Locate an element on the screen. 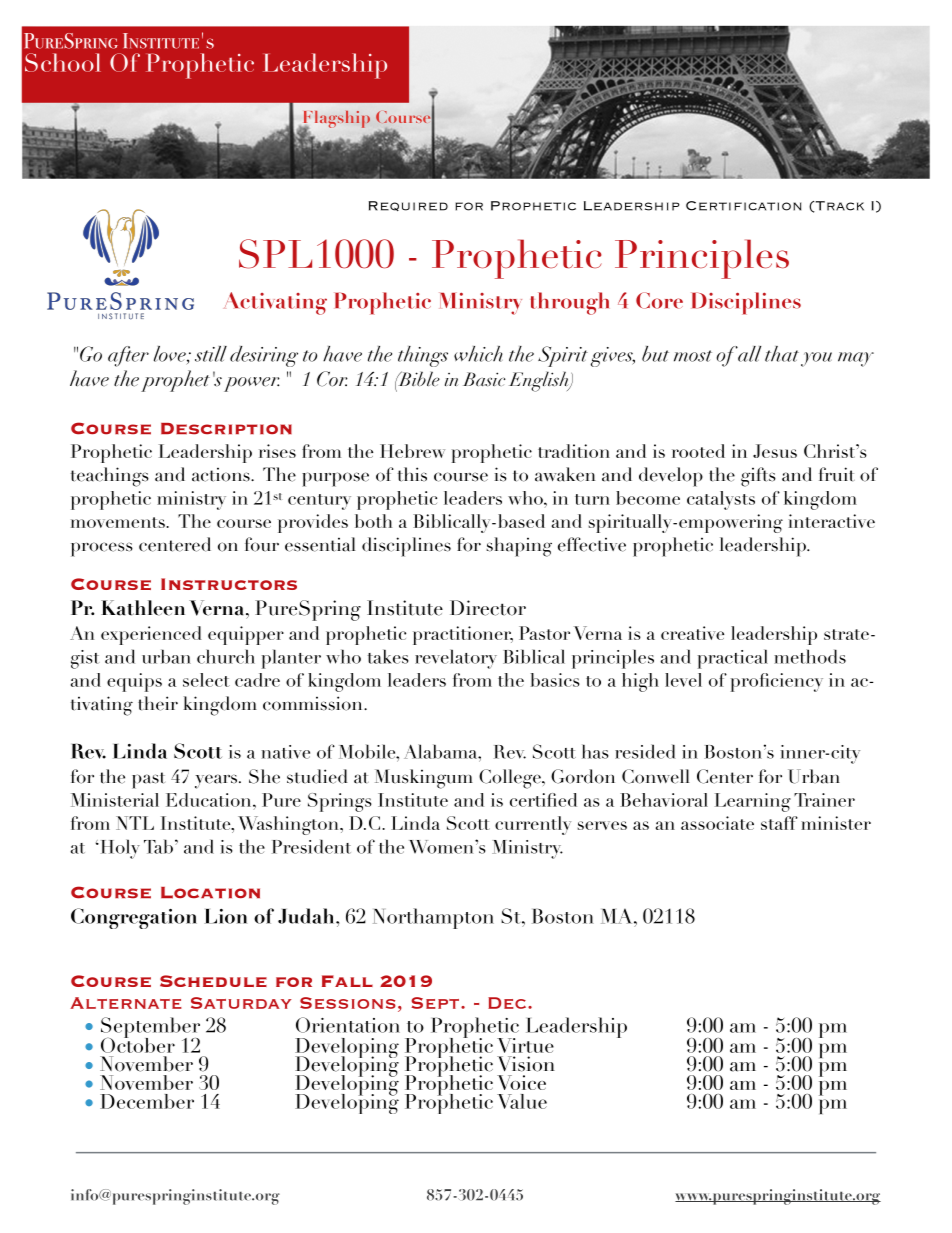 This screenshot has height=1233, width=952. Voice is located at coordinates (521, 1082).
